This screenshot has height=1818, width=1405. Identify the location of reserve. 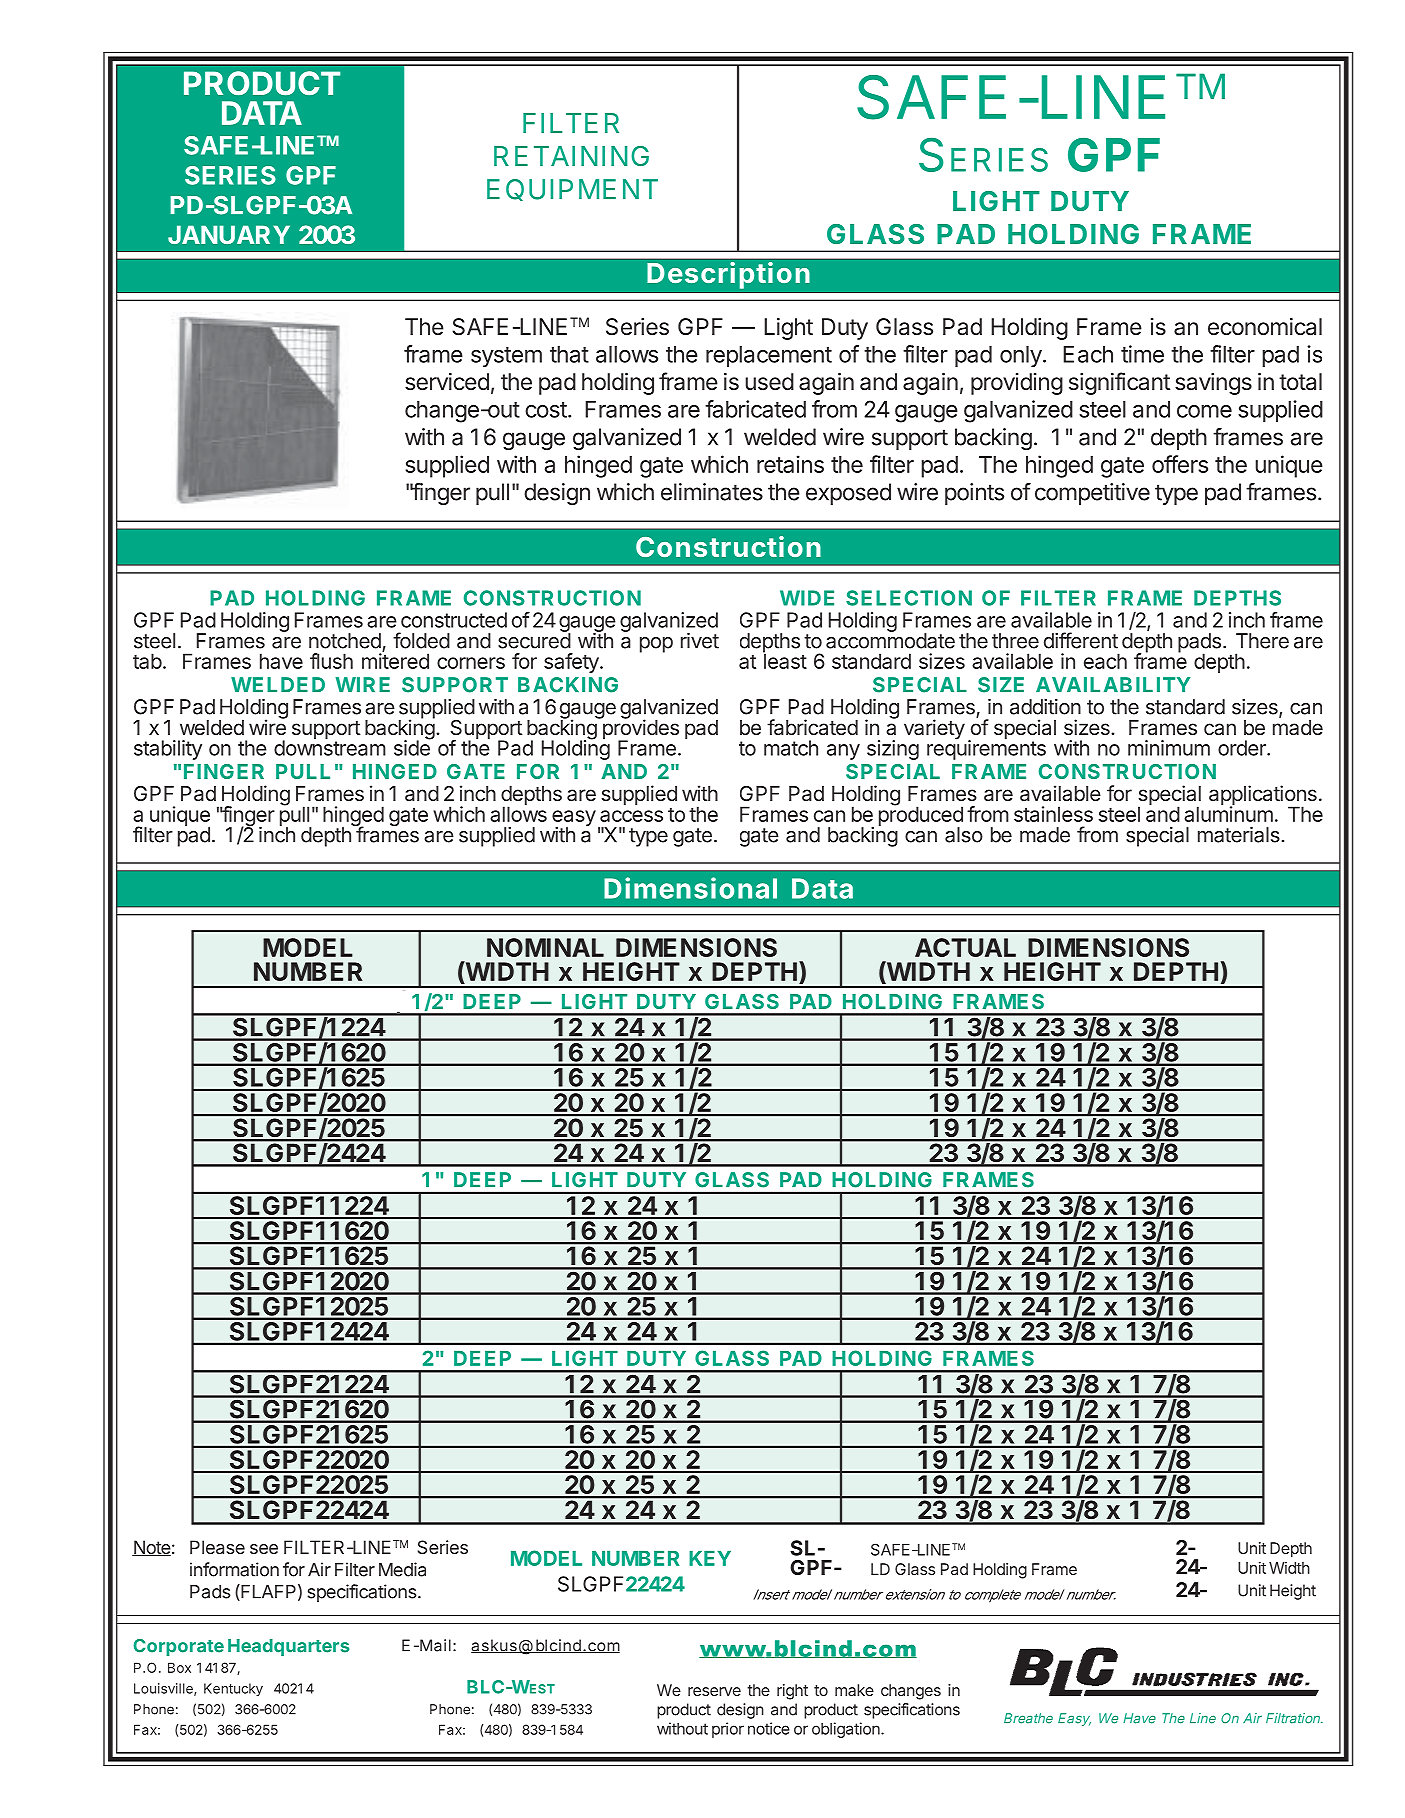
(714, 1691).
